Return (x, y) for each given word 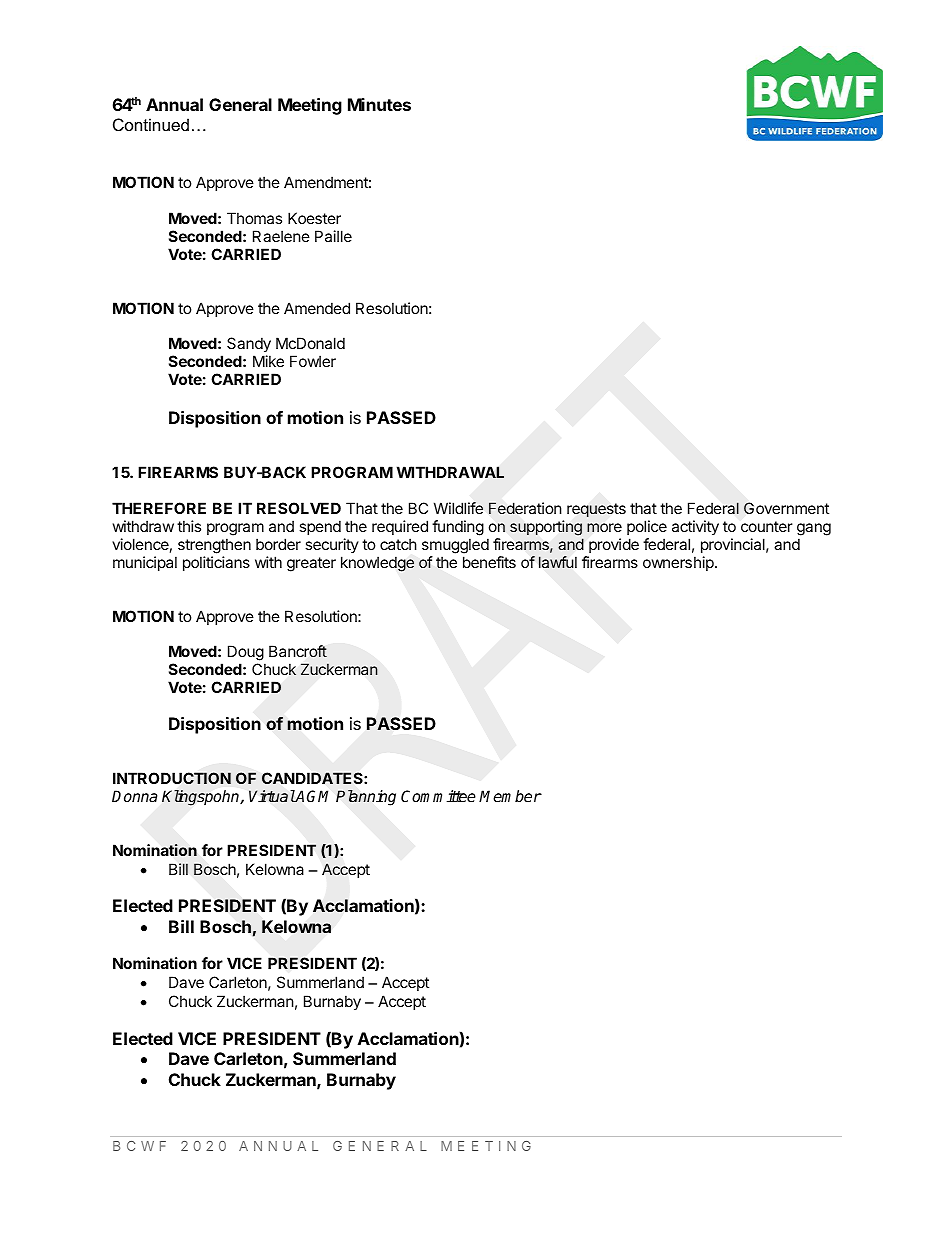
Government (786, 508)
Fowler (313, 361)
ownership (679, 563)
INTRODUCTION (172, 778)
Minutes (379, 104)
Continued (151, 124)
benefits (489, 562)
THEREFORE (159, 508)
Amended (317, 308)
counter (767, 526)
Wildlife (458, 508)
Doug (246, 654)
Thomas (254, 218)
